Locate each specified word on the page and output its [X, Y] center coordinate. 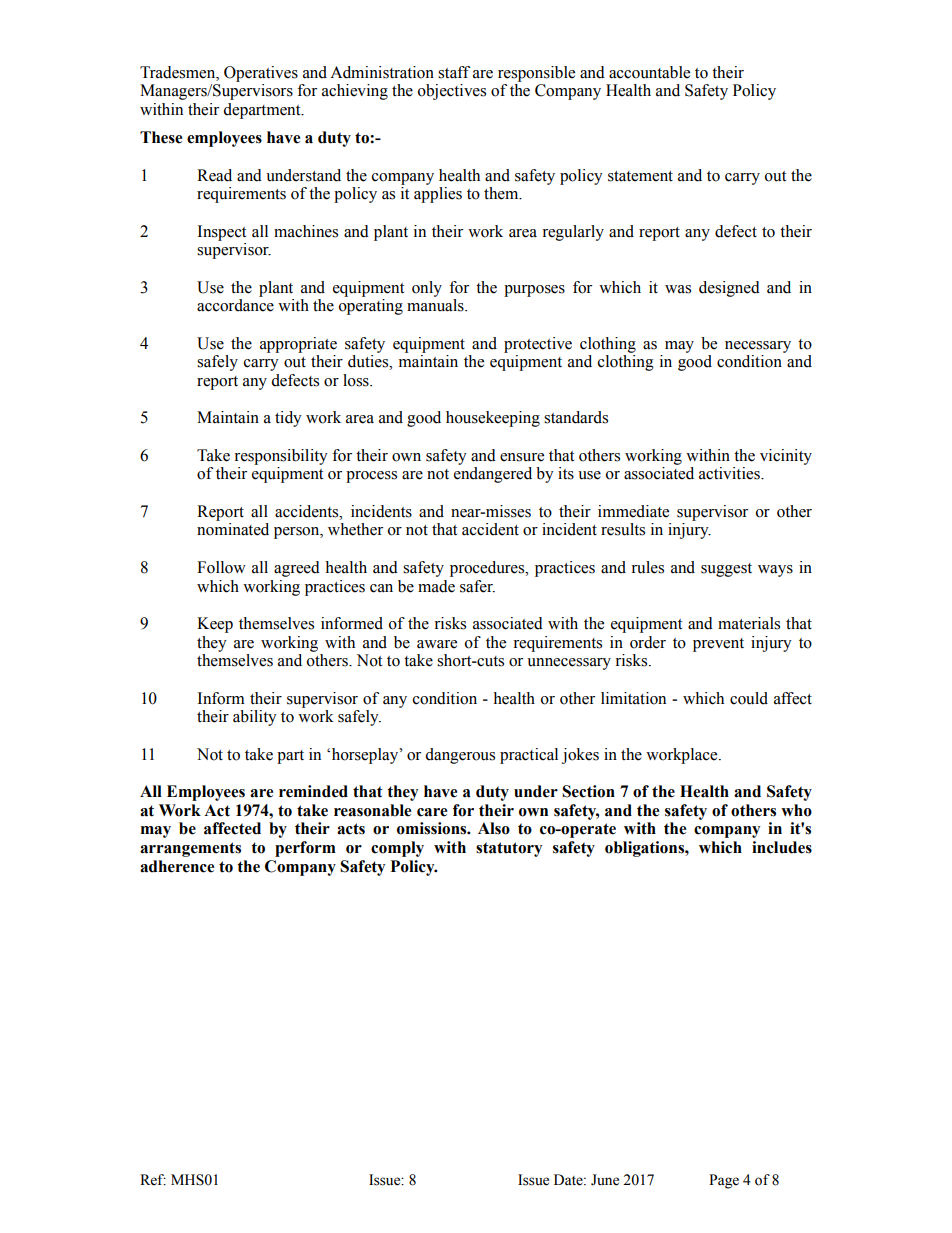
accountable [649, 72]
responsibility [281, 457]
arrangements [190, 849]
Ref [153, 1180]
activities [730, 473]
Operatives [261, 74]
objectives [452, 92]
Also [494, 828]
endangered [493, 475]
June [605, 1180]
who [796, 810]
